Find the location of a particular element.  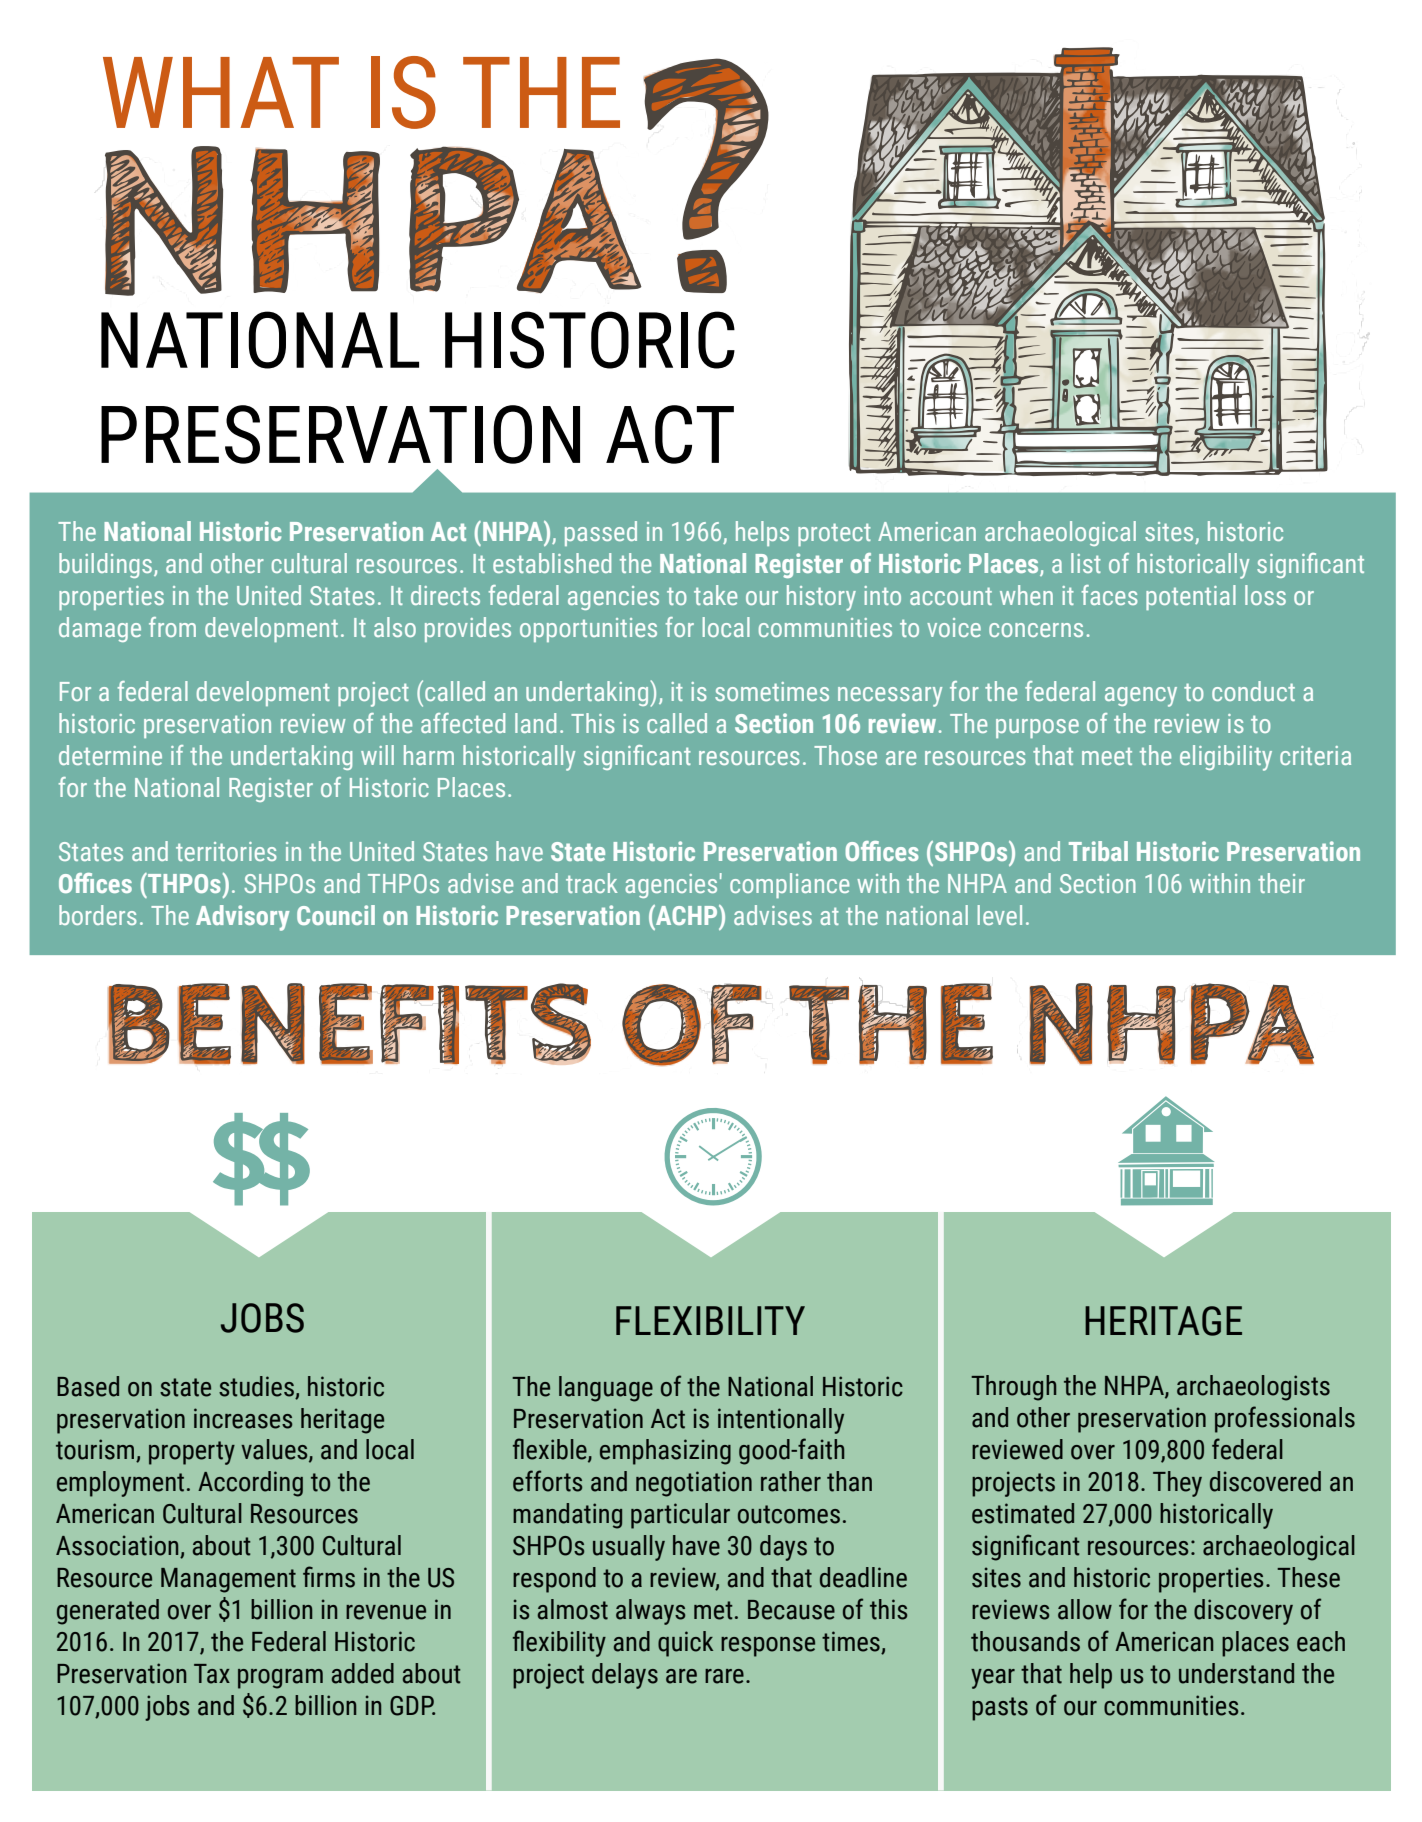

understand is located at coordinates (1236, 1673).
